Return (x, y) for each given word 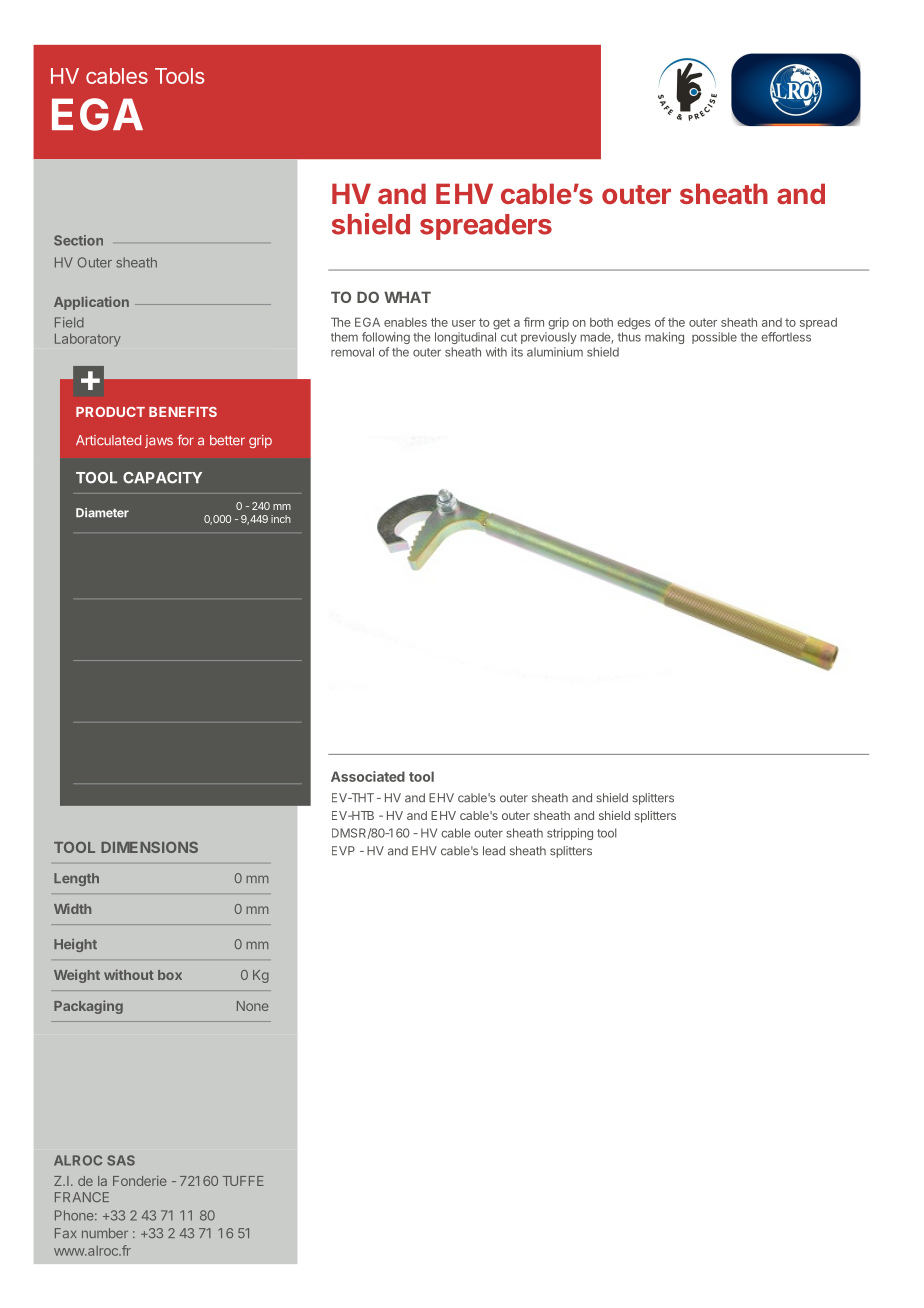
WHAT (407, 297)
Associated (368, 776)
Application (91, 303)
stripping (570, 834)
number (105, 1233)
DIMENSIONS (149, 847)
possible (714, 338)
